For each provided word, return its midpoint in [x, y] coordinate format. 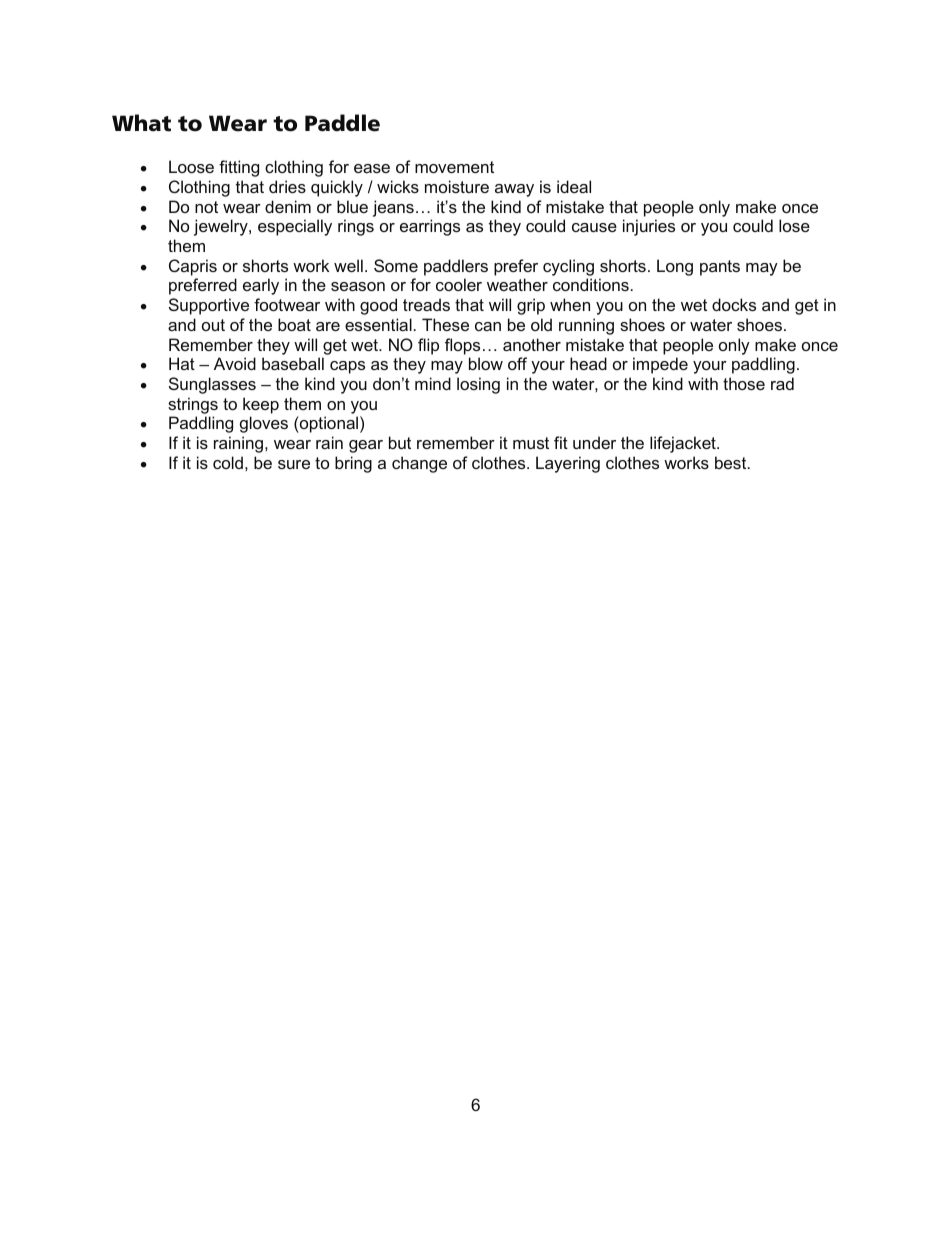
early [261, 286]
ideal [574, 186]
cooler [459, 284]
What [141, 123]
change [419, 464]
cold [228, 462]
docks [734, 304]
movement [454, 167]
